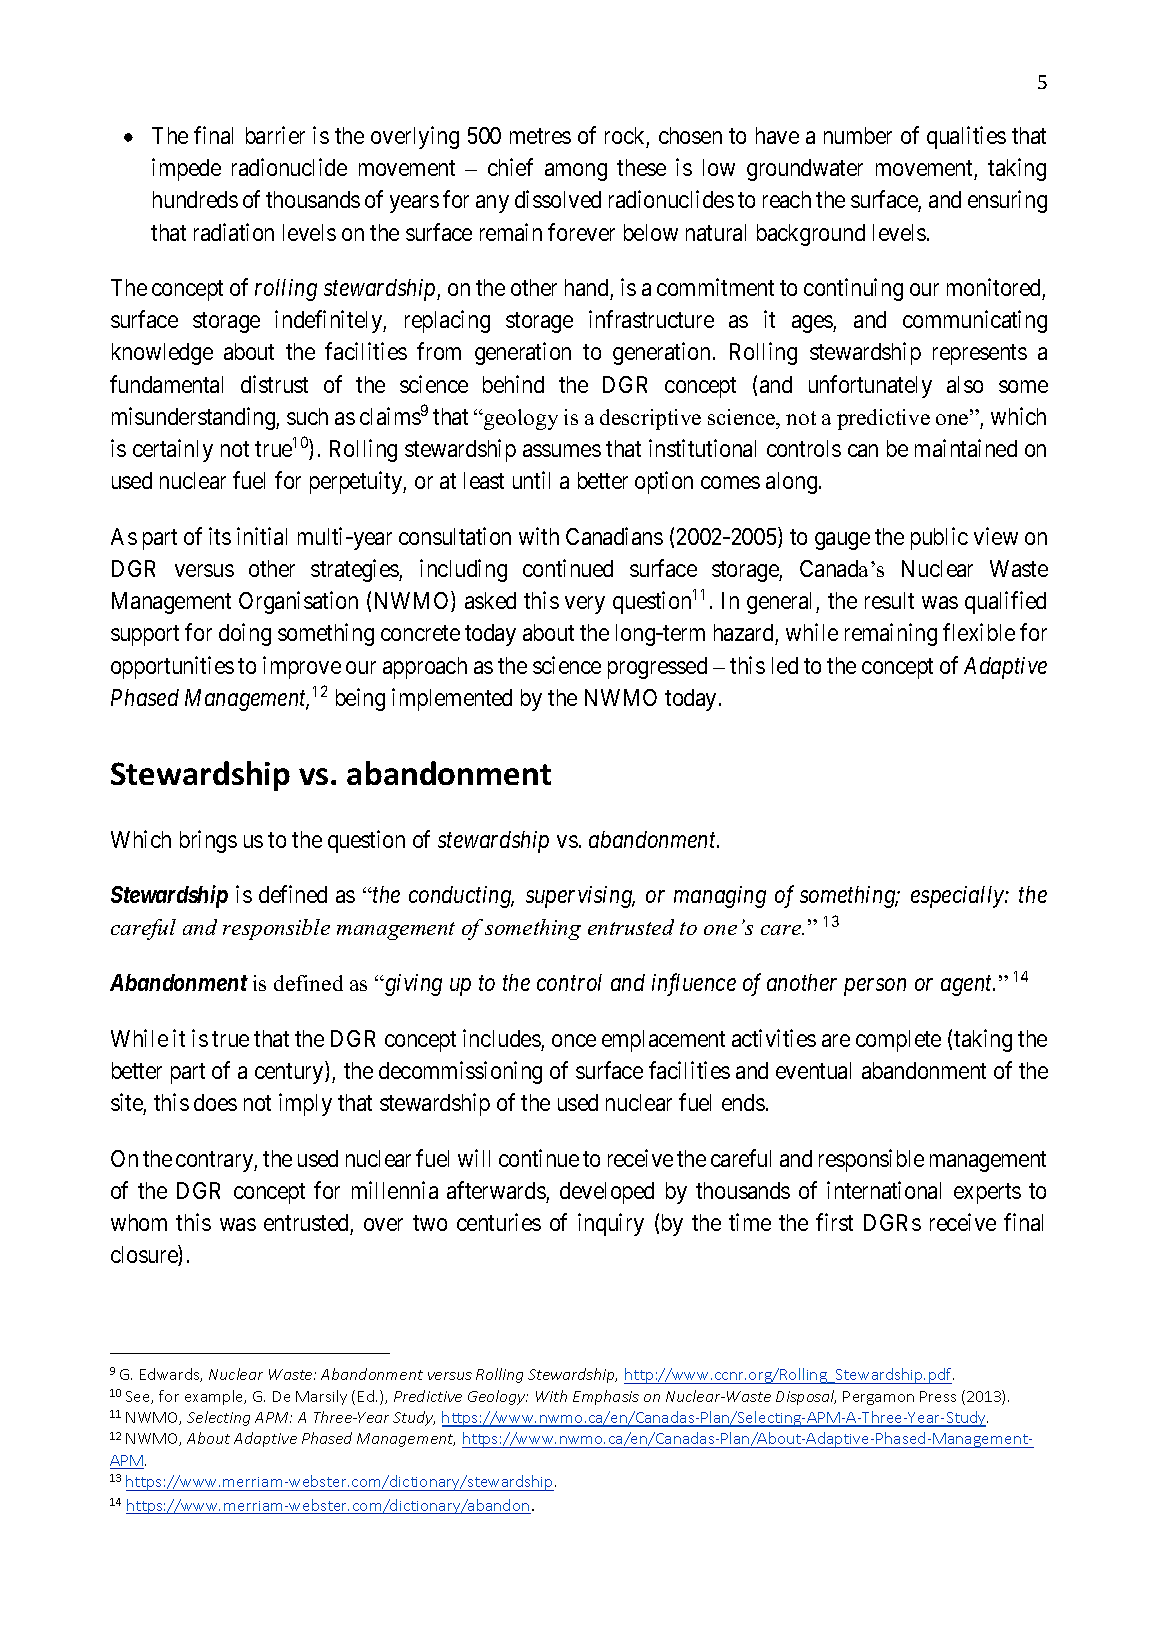 This screenshot has height=1637, width=1158. I want to click on Press, so click(938, 1396).
